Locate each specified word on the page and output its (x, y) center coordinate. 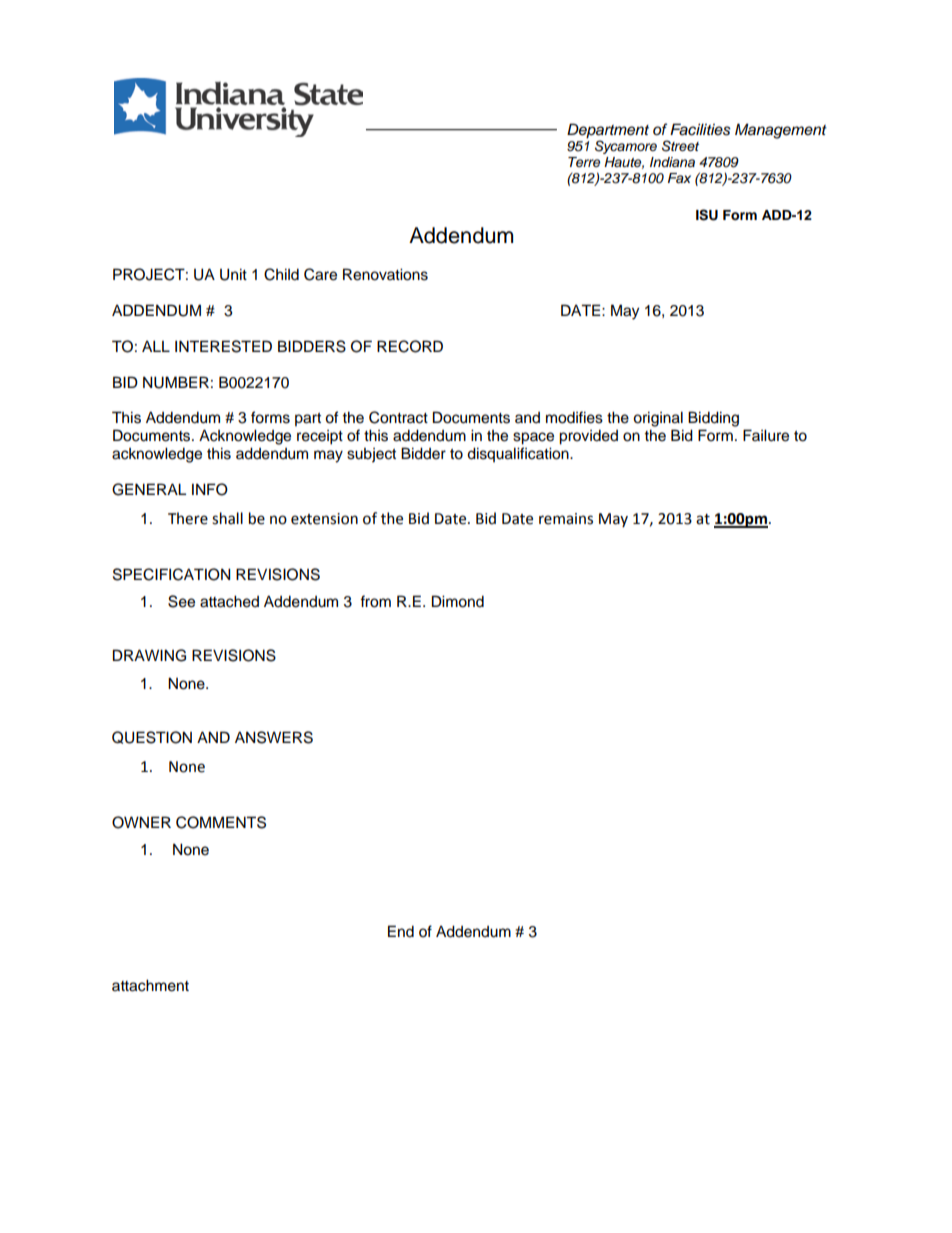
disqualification (519, 454)
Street (680, 146)
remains (566, 519)
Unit (233, 274)
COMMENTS (221, 822)
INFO (210, 489)
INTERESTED (223, 346)
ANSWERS (274, 737)
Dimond (458, 601)
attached (229, 601)
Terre (584, 162)
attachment (150, 985)
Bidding (713, 419)
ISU (707, 215)
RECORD (410, 346)
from (375, 601)
